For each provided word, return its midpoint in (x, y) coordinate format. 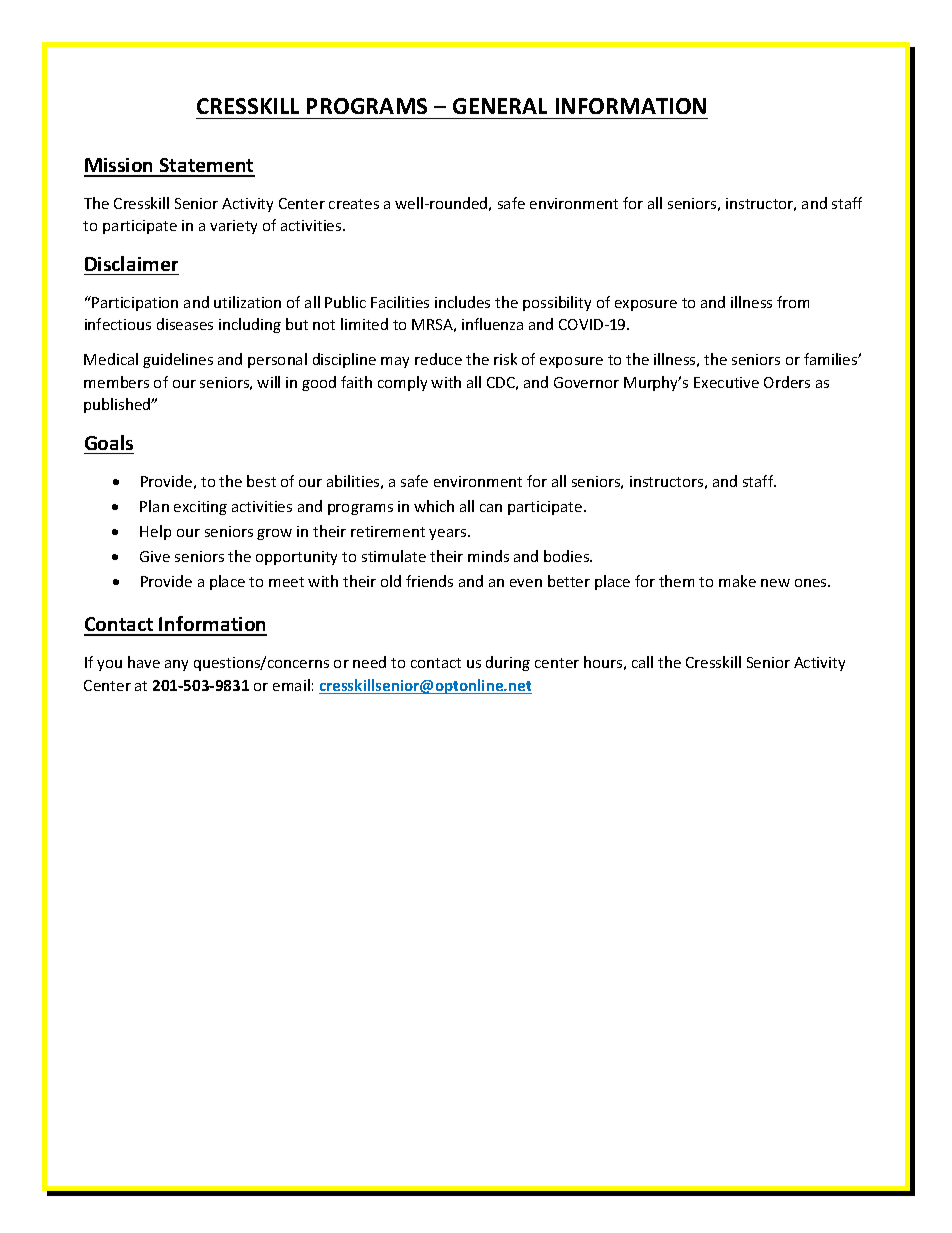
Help (155, 532)
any (176, 665)
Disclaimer (131, 263)
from (793, 302)
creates (354, 204)
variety (233, 227)
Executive (726, 382)
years (449, 534)
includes (462, 302)
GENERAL (500, 106)
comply (402, 383)
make (737, 581)
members (116, 382)
